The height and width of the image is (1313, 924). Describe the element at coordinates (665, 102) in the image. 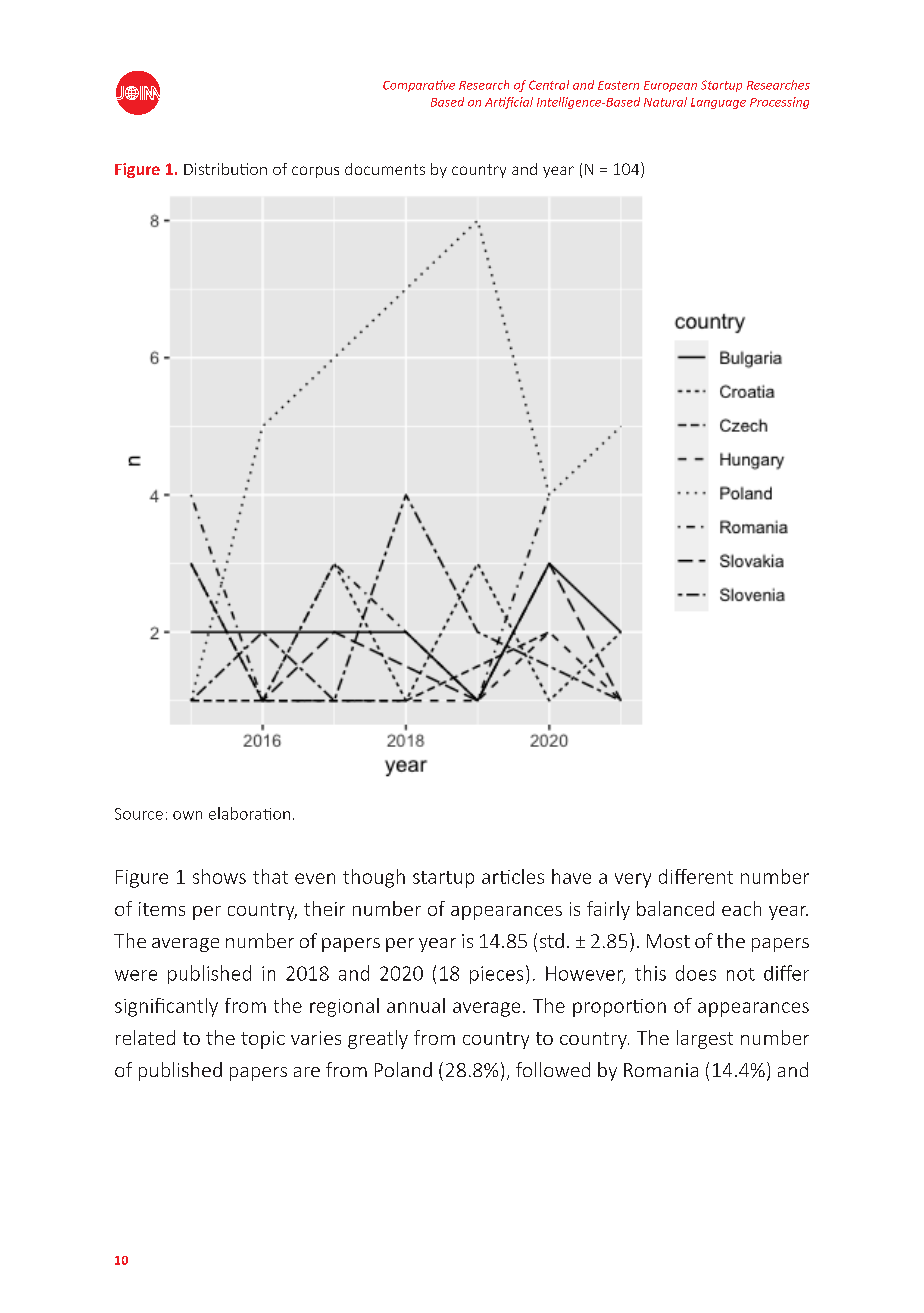

I see `Natural` at that location.
